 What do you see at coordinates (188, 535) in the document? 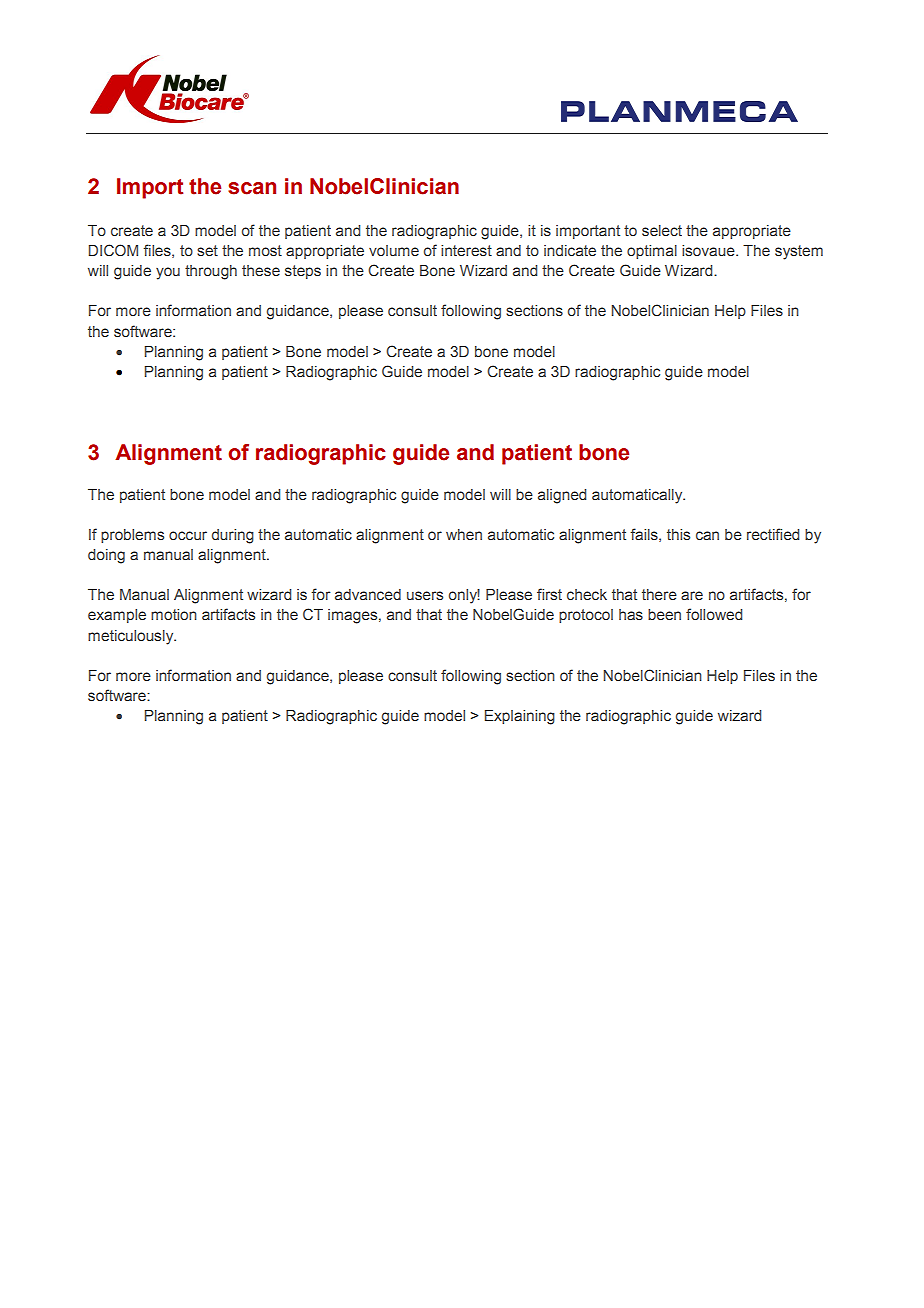
I see `occur` at bounding box center [188, 535].
